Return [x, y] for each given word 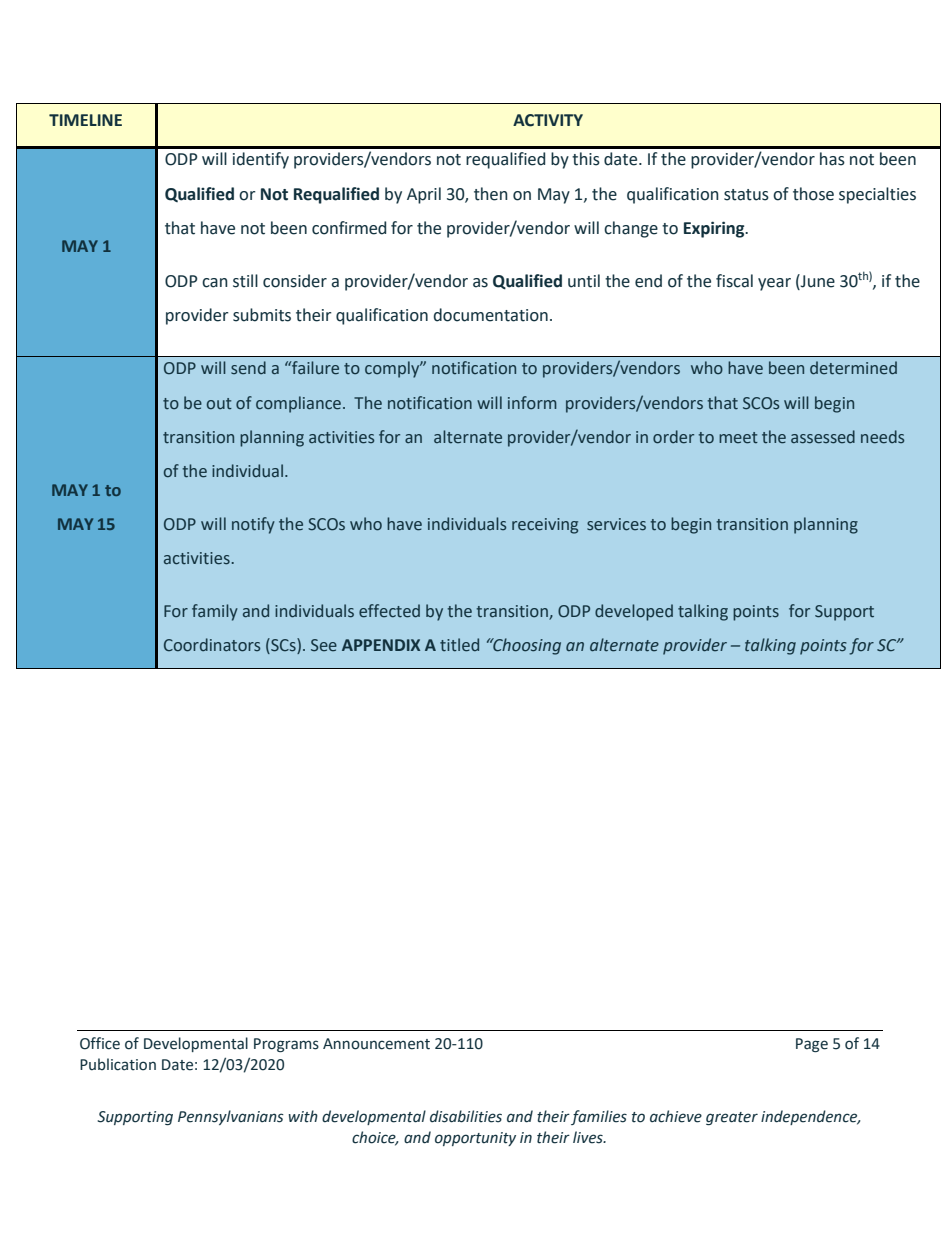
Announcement [376, 1044]
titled [459, 645]
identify [261, 160]
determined [853, 368]
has [832, 159]
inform [532, 402]
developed [634, 612]
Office [100, 1043]
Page [812, 1045]
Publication [118, 1064]
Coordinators [212, 645]
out [219, 404]
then [491, 194]
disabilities [466, 1116]
